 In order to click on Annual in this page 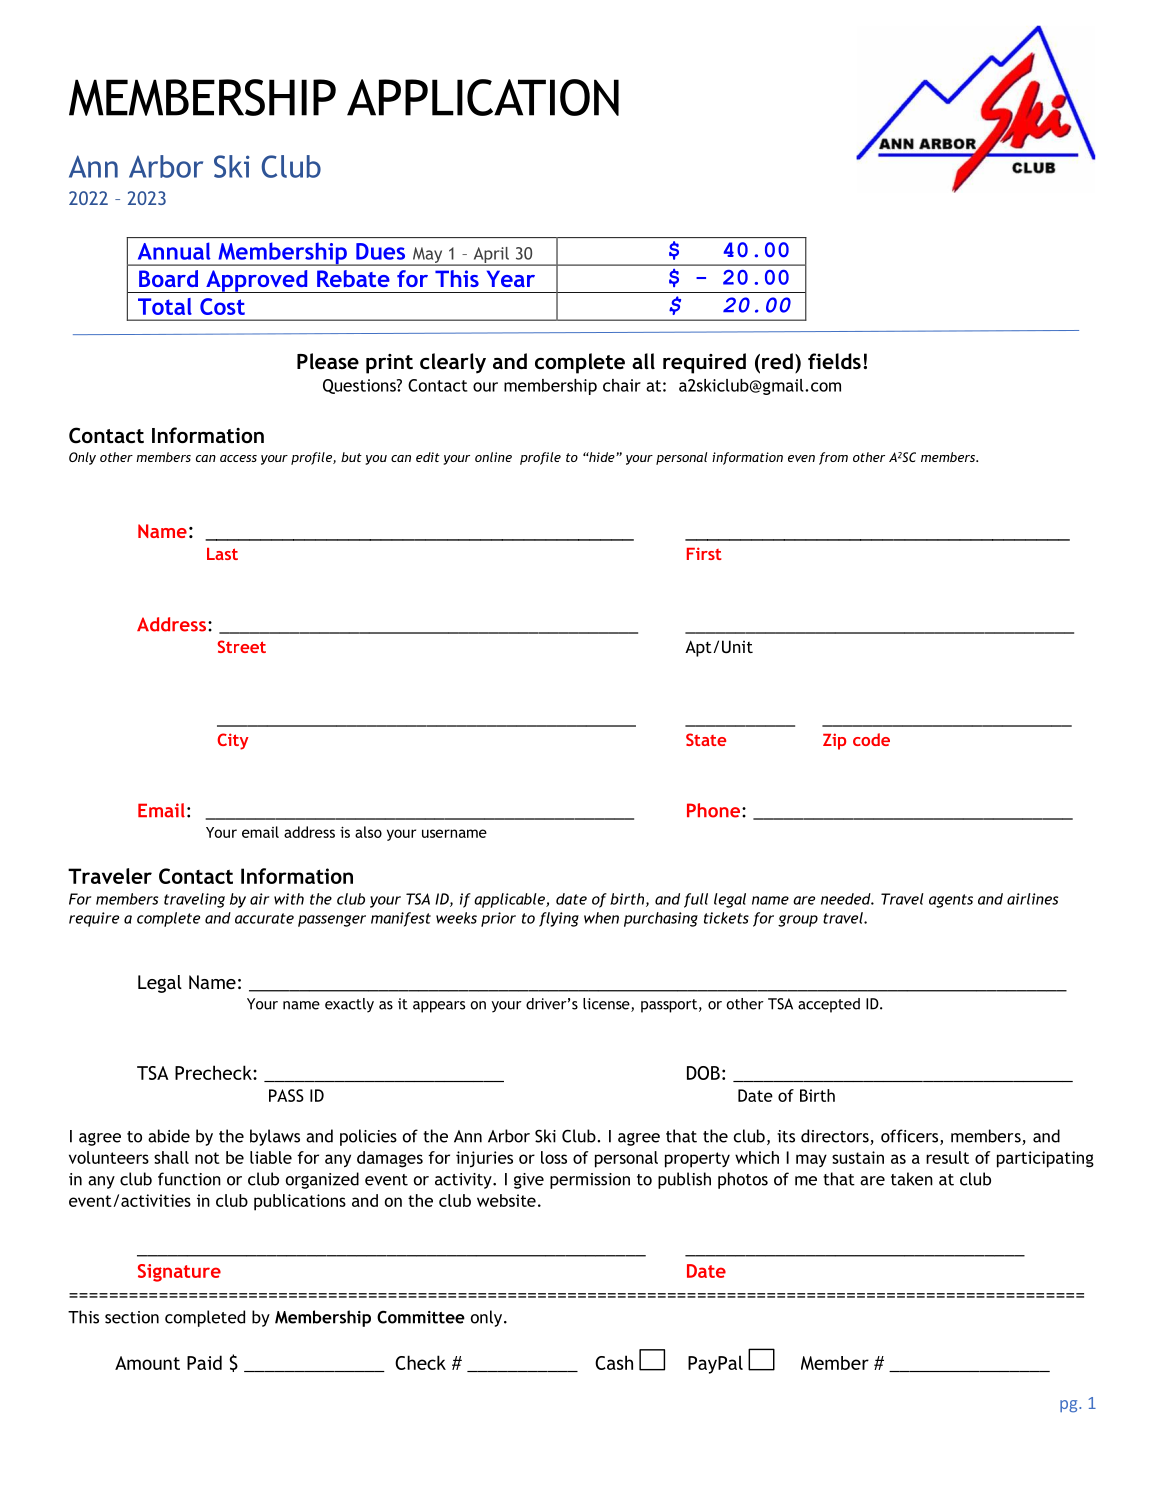, I will do `click(174, 251)`.
